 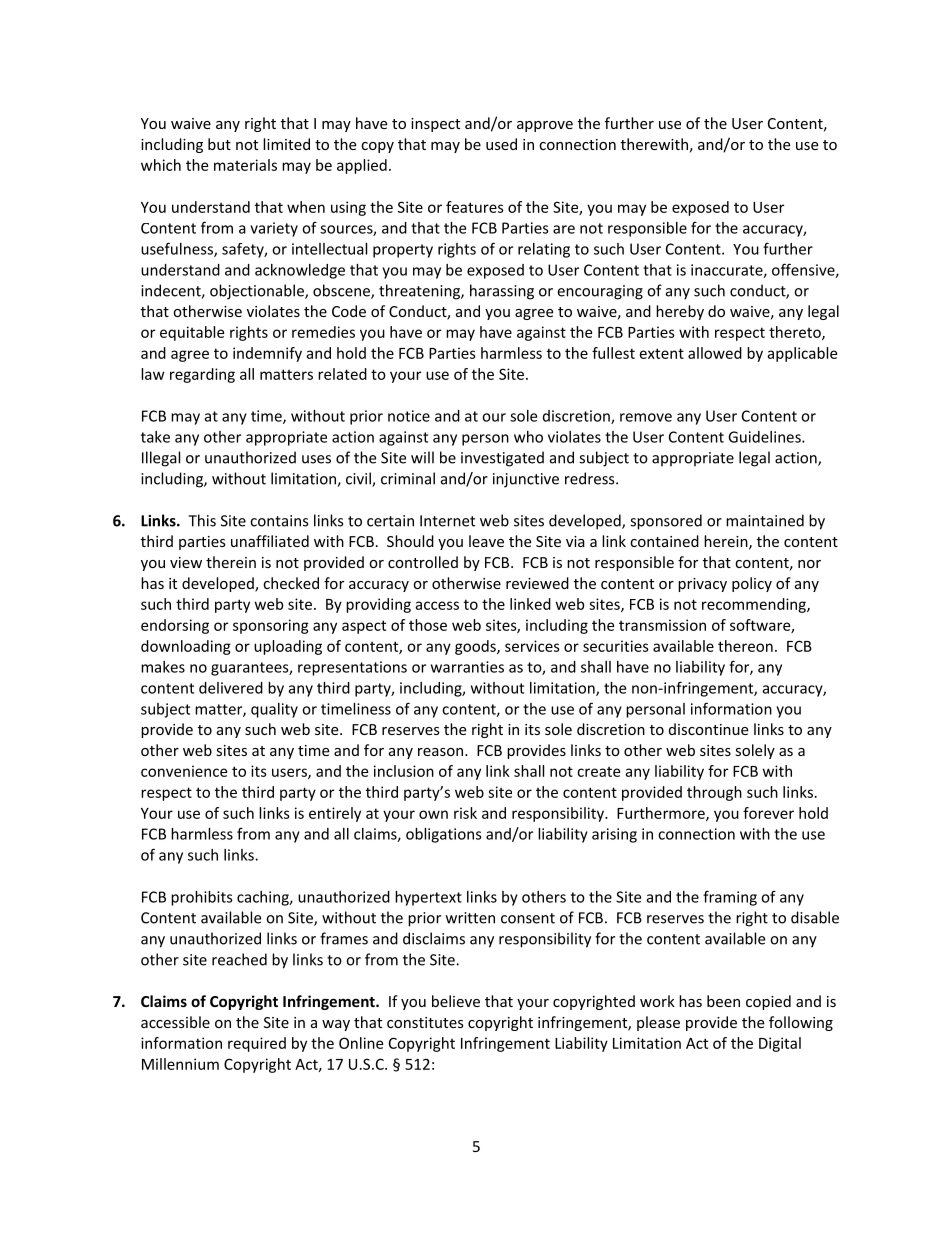 What do you see at coordinates (501, 144) in the screenshot?
I see `used` at bounding box center [501, 144].
